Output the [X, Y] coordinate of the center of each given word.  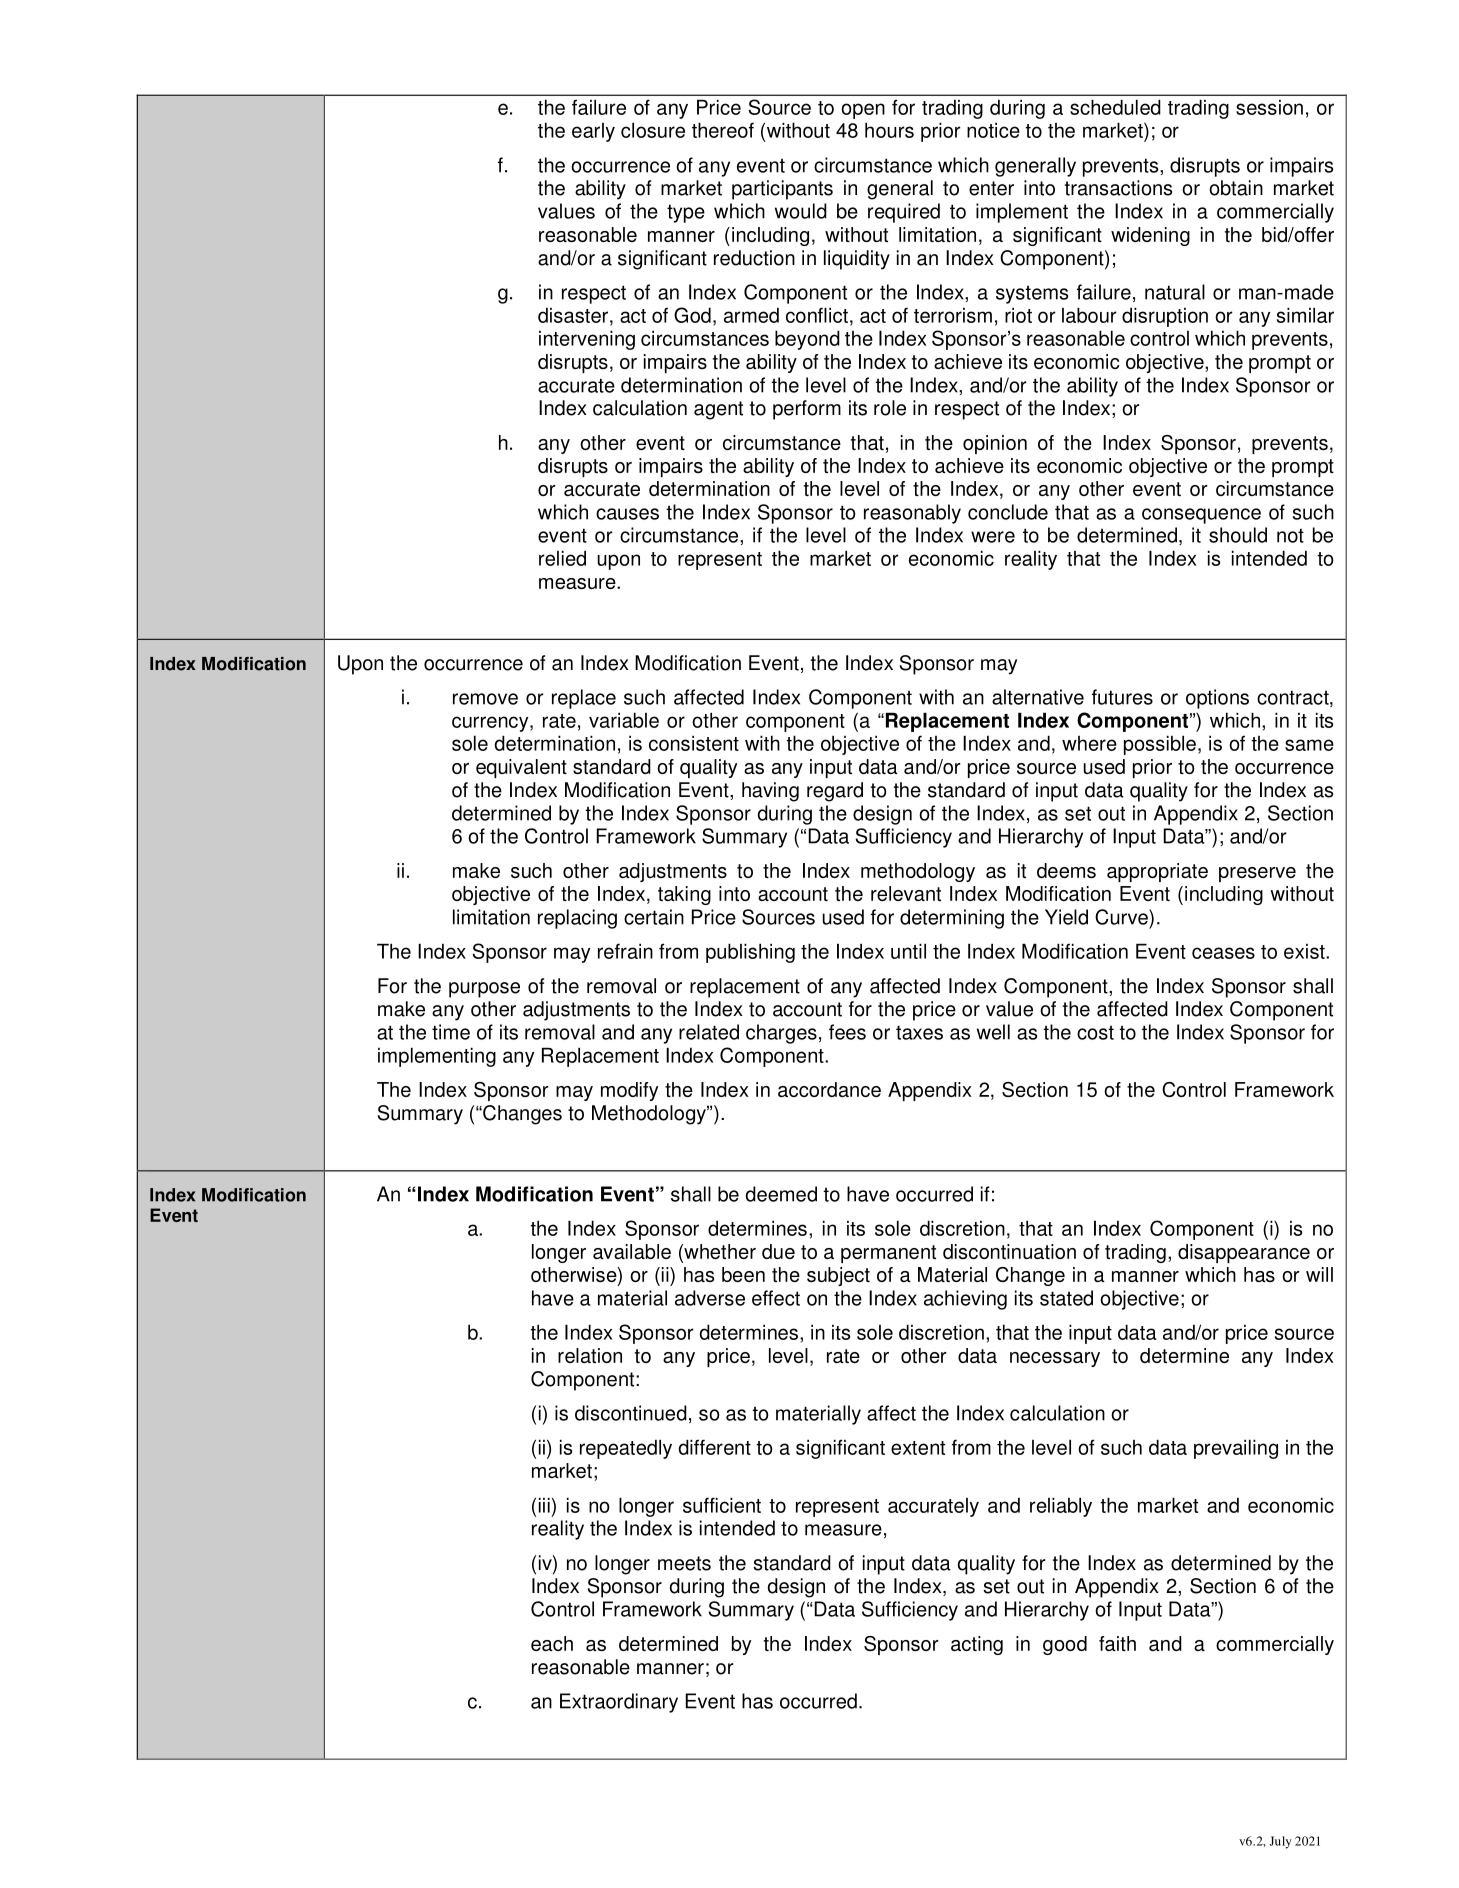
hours [889, 130]
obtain [1236, 188]
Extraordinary [619, 1703]
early [593, 132]
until [908, 951]
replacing [577, 919]
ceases [1223, 953]
